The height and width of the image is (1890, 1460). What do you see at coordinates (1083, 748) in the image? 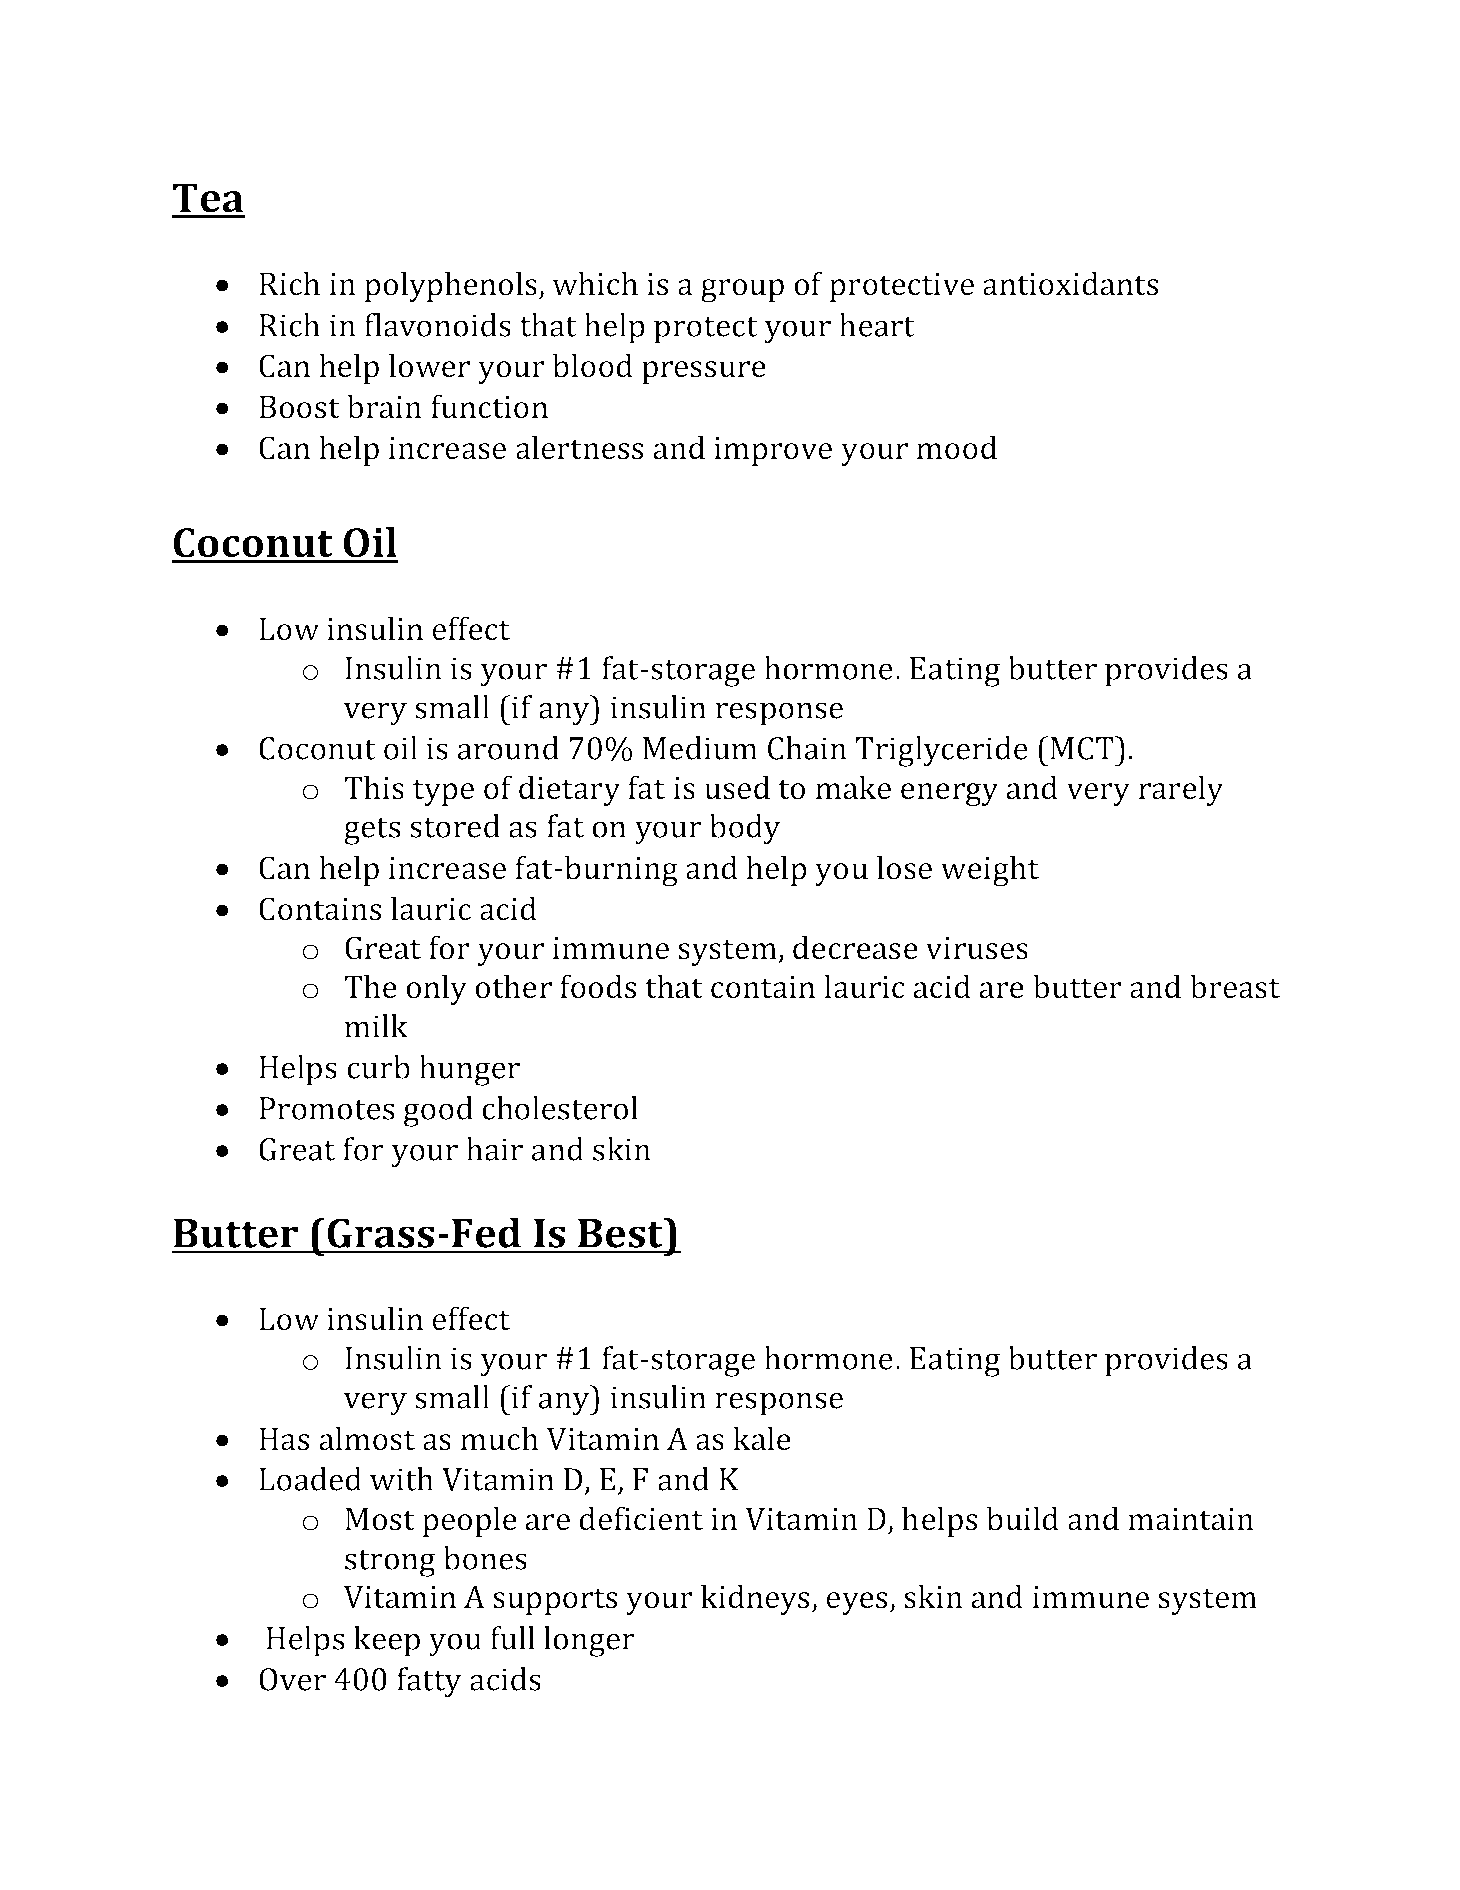
I see `MCT` at bounding box center [1083, 748].
